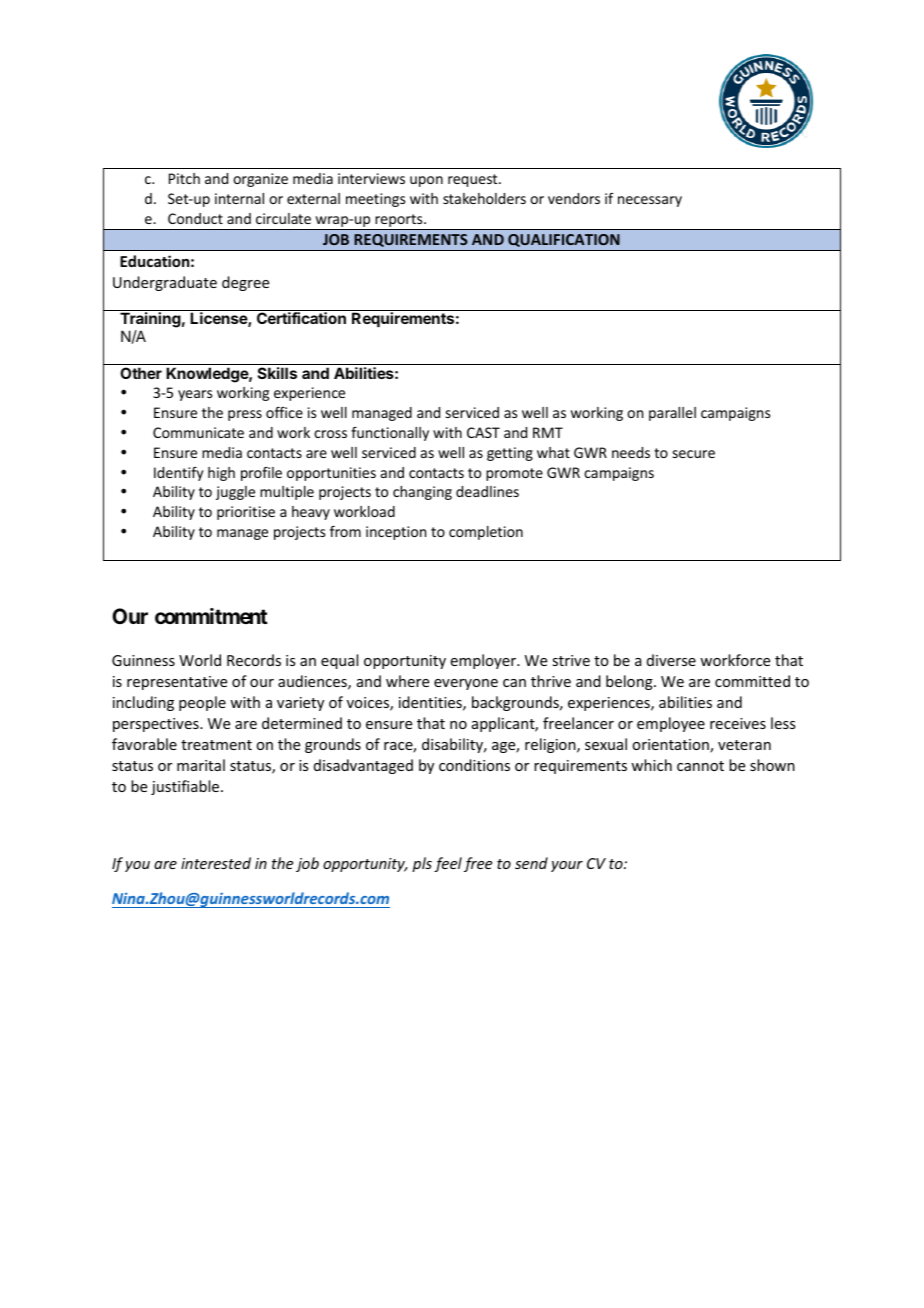  Describe the element at coordinates (216, 863) in the page. I see `interested` at that location.
